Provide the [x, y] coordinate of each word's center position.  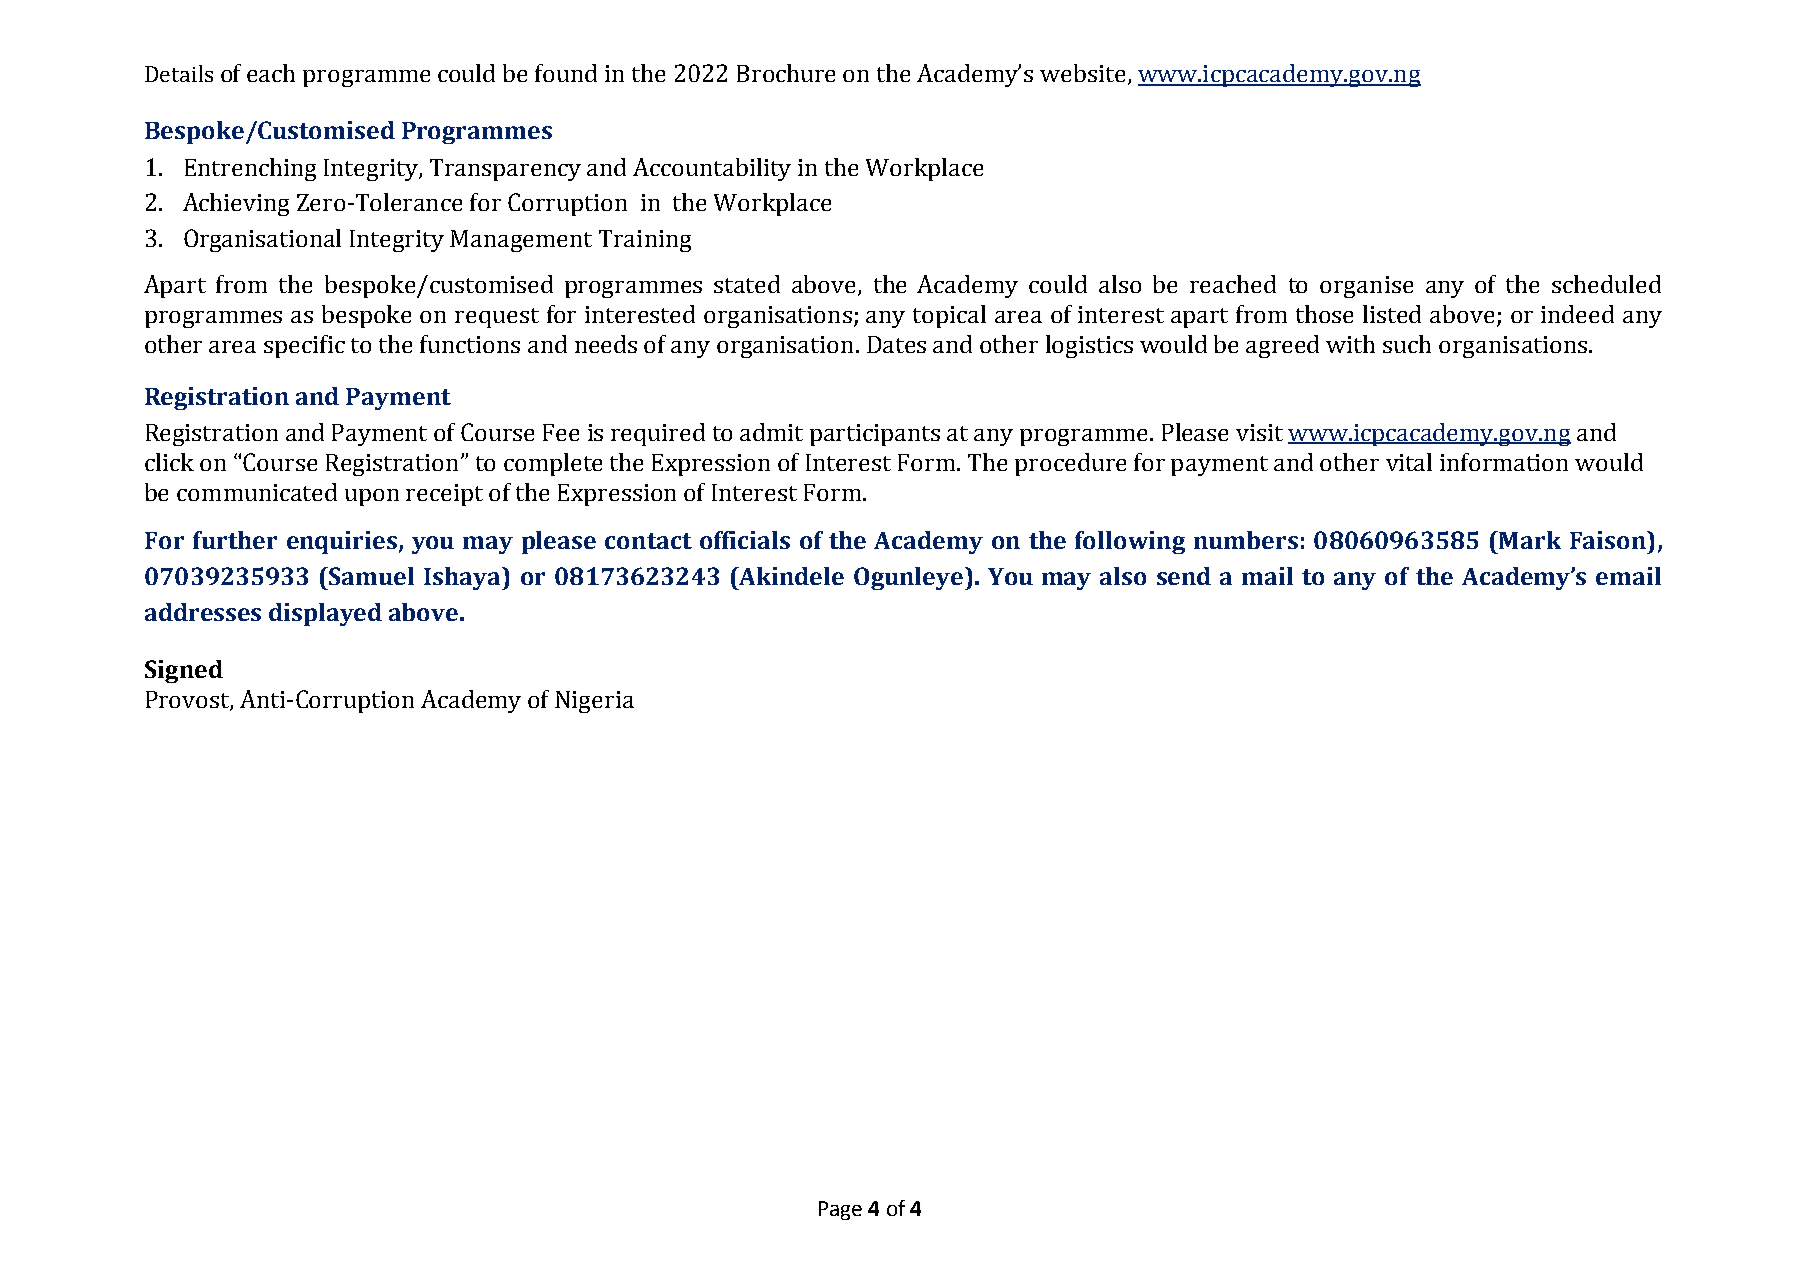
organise [1366, 287]
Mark [1529, 540]
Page [840, 1210]
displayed [325, 614]
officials [745, 540]
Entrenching [250, 169]
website [1082, 73]
